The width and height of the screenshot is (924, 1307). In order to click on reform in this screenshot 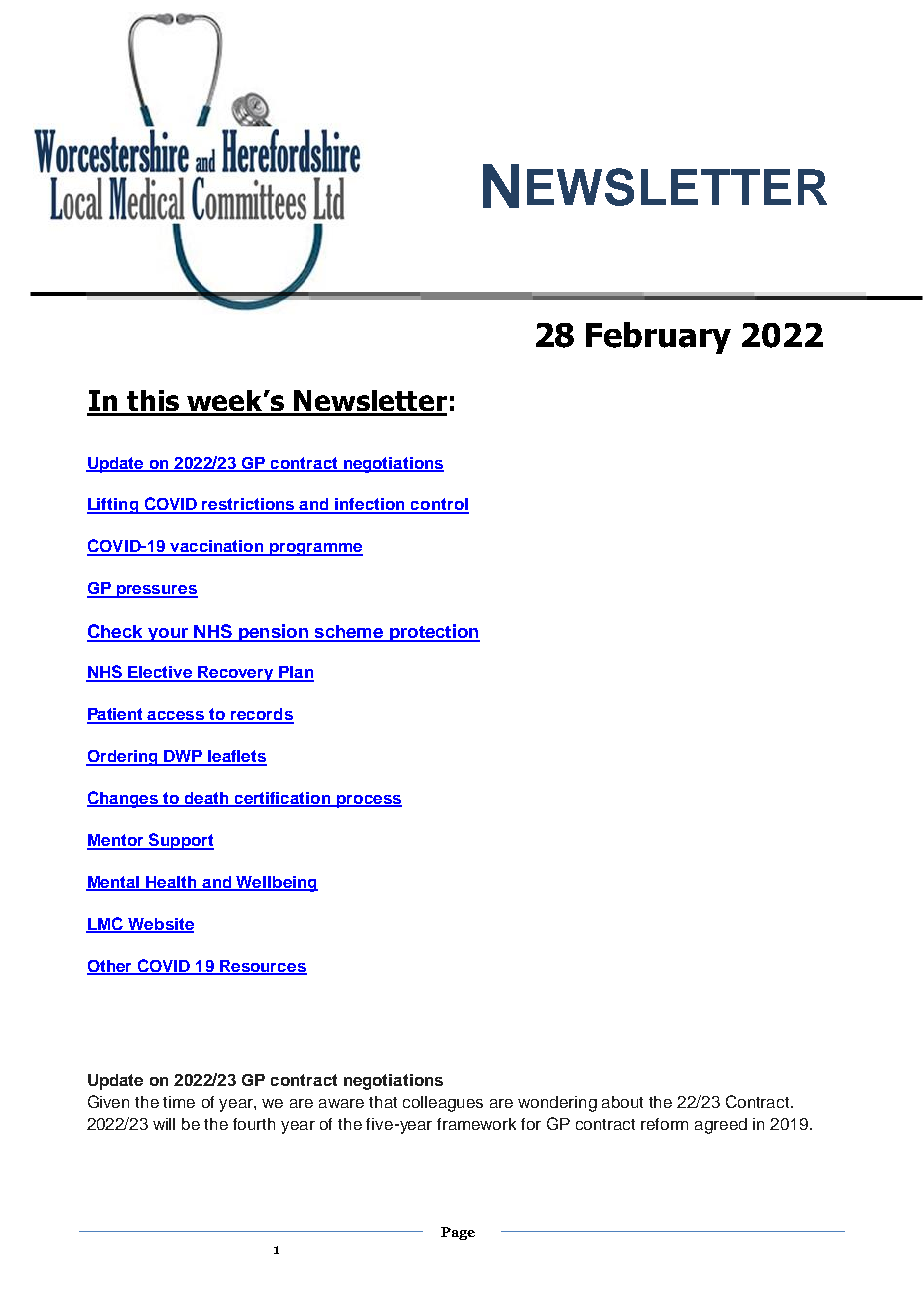, I will do `click(664, 1124)`.
